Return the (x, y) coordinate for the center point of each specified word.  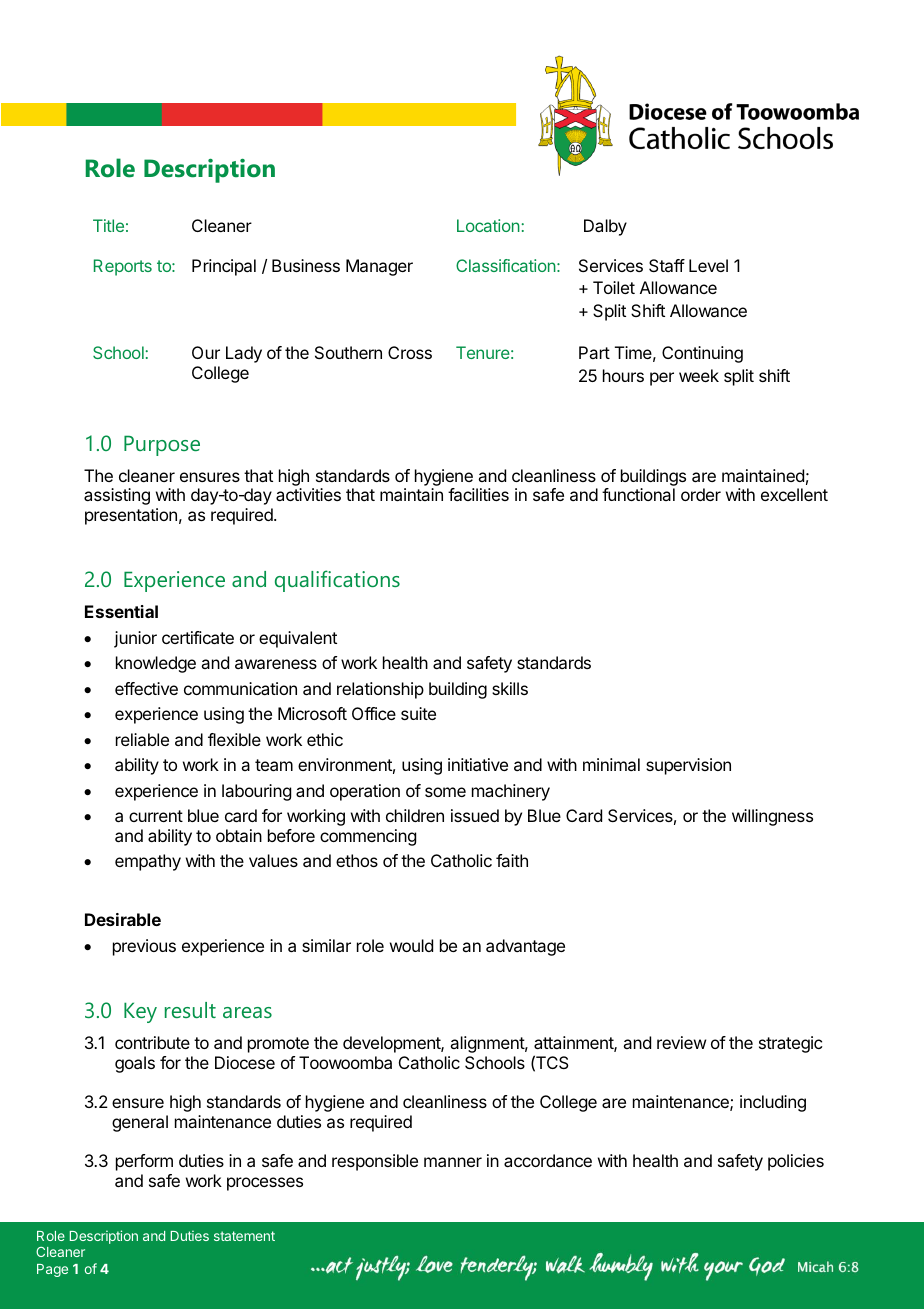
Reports (123, 267)
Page (52, 1270)
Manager (379, 267)
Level (708, 265)
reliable (142, 739)
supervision (688, 766)
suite (418, 713)
